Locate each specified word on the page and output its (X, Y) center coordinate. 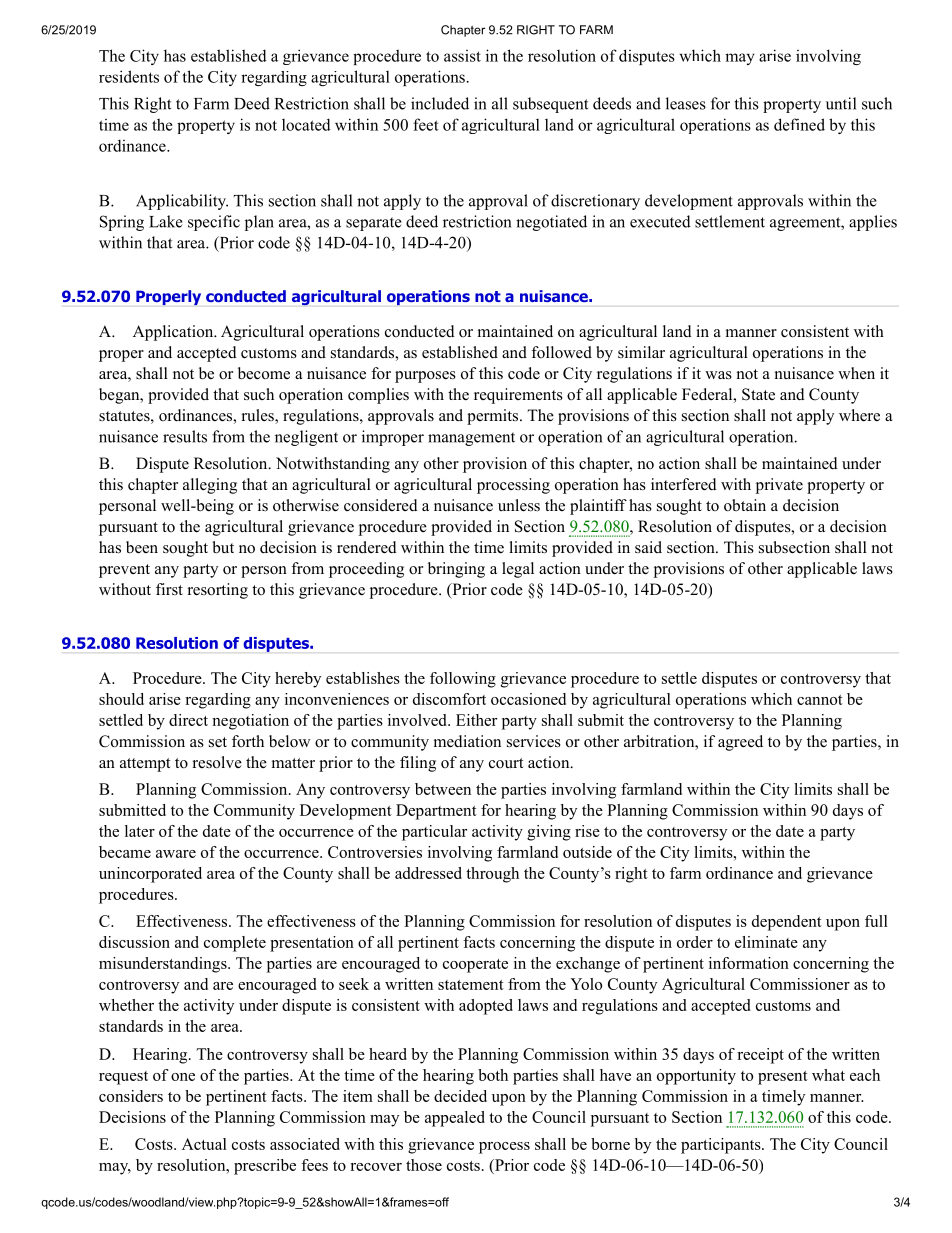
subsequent (550, 105)
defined (799, 124)
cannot (820, 700)
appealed (455, 1119)
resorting (218, 591)
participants (722, 1146)
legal (518, 570)
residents (129, 76)
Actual (204, 1144)
